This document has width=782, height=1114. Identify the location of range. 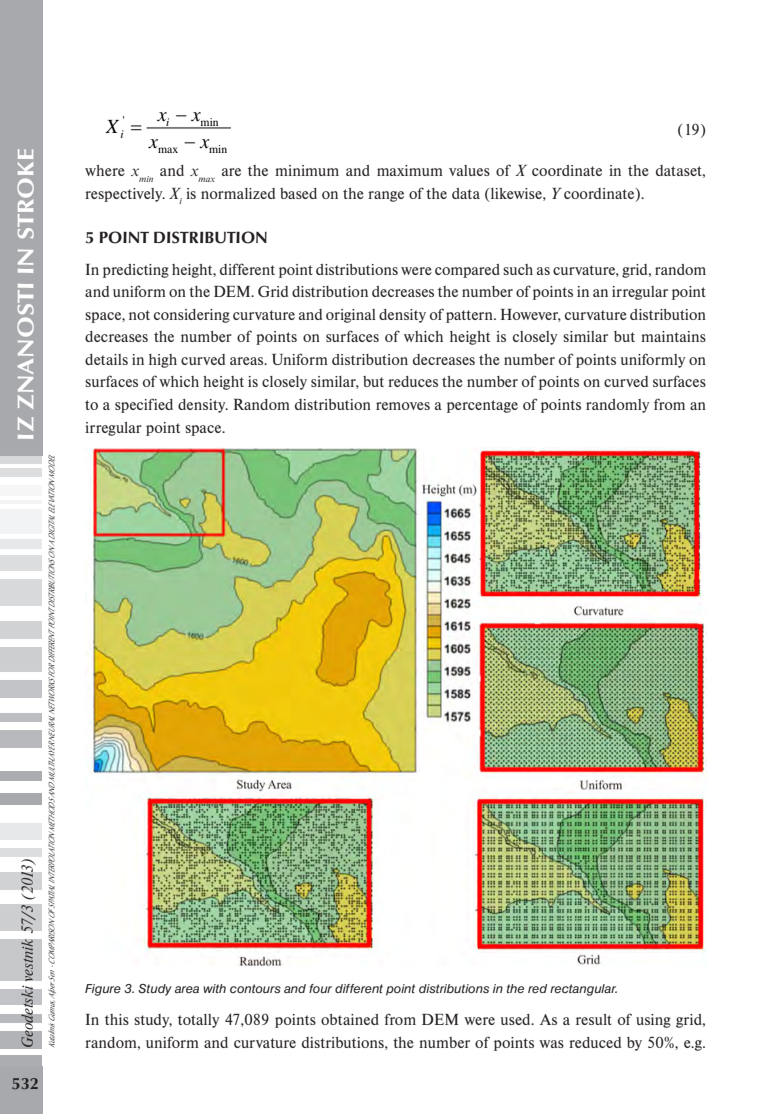
(386, 196).
